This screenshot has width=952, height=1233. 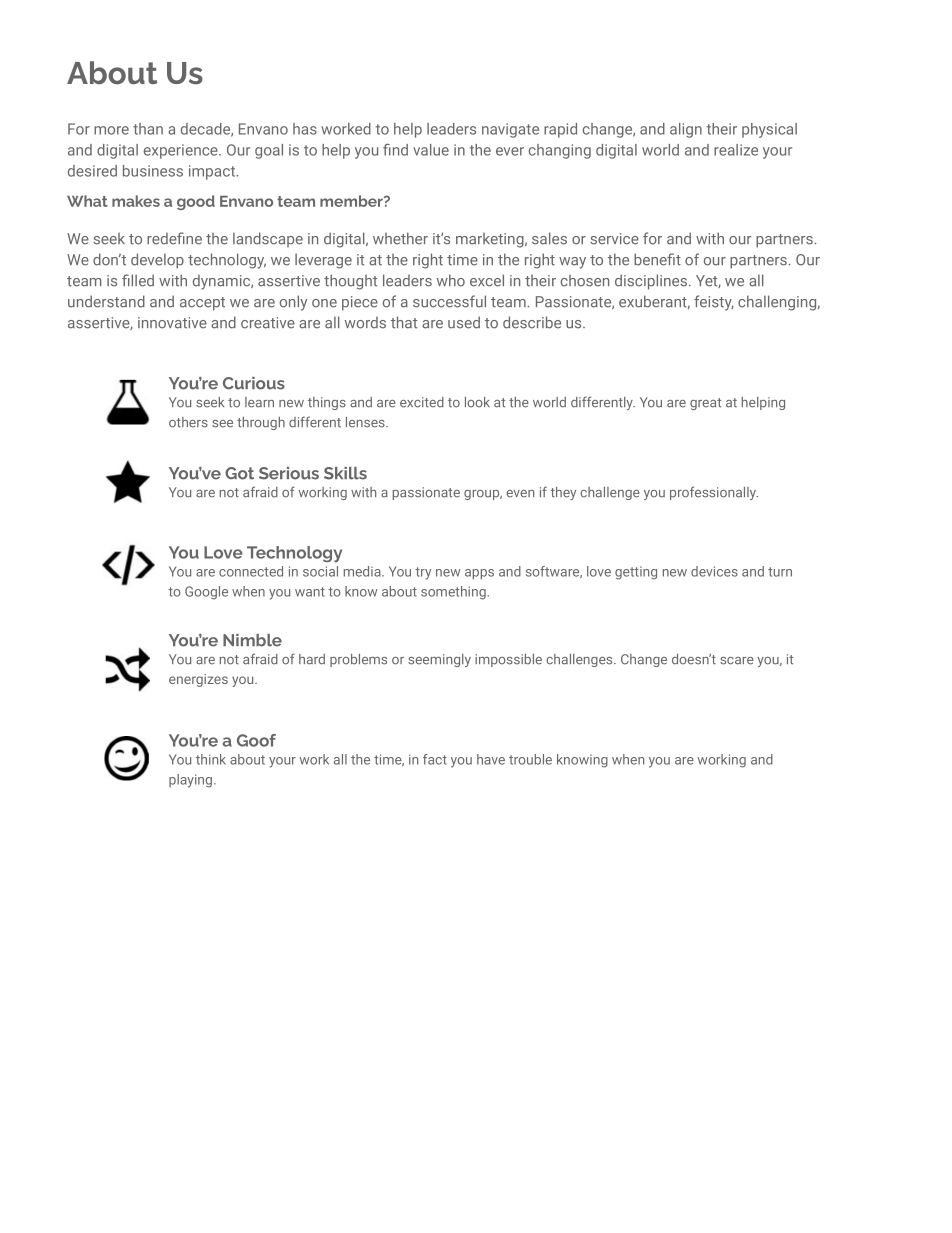 What do you see at coordinates (714, 493) in the screenshot?
I see `professionally` at bounding box center [714, 493].
